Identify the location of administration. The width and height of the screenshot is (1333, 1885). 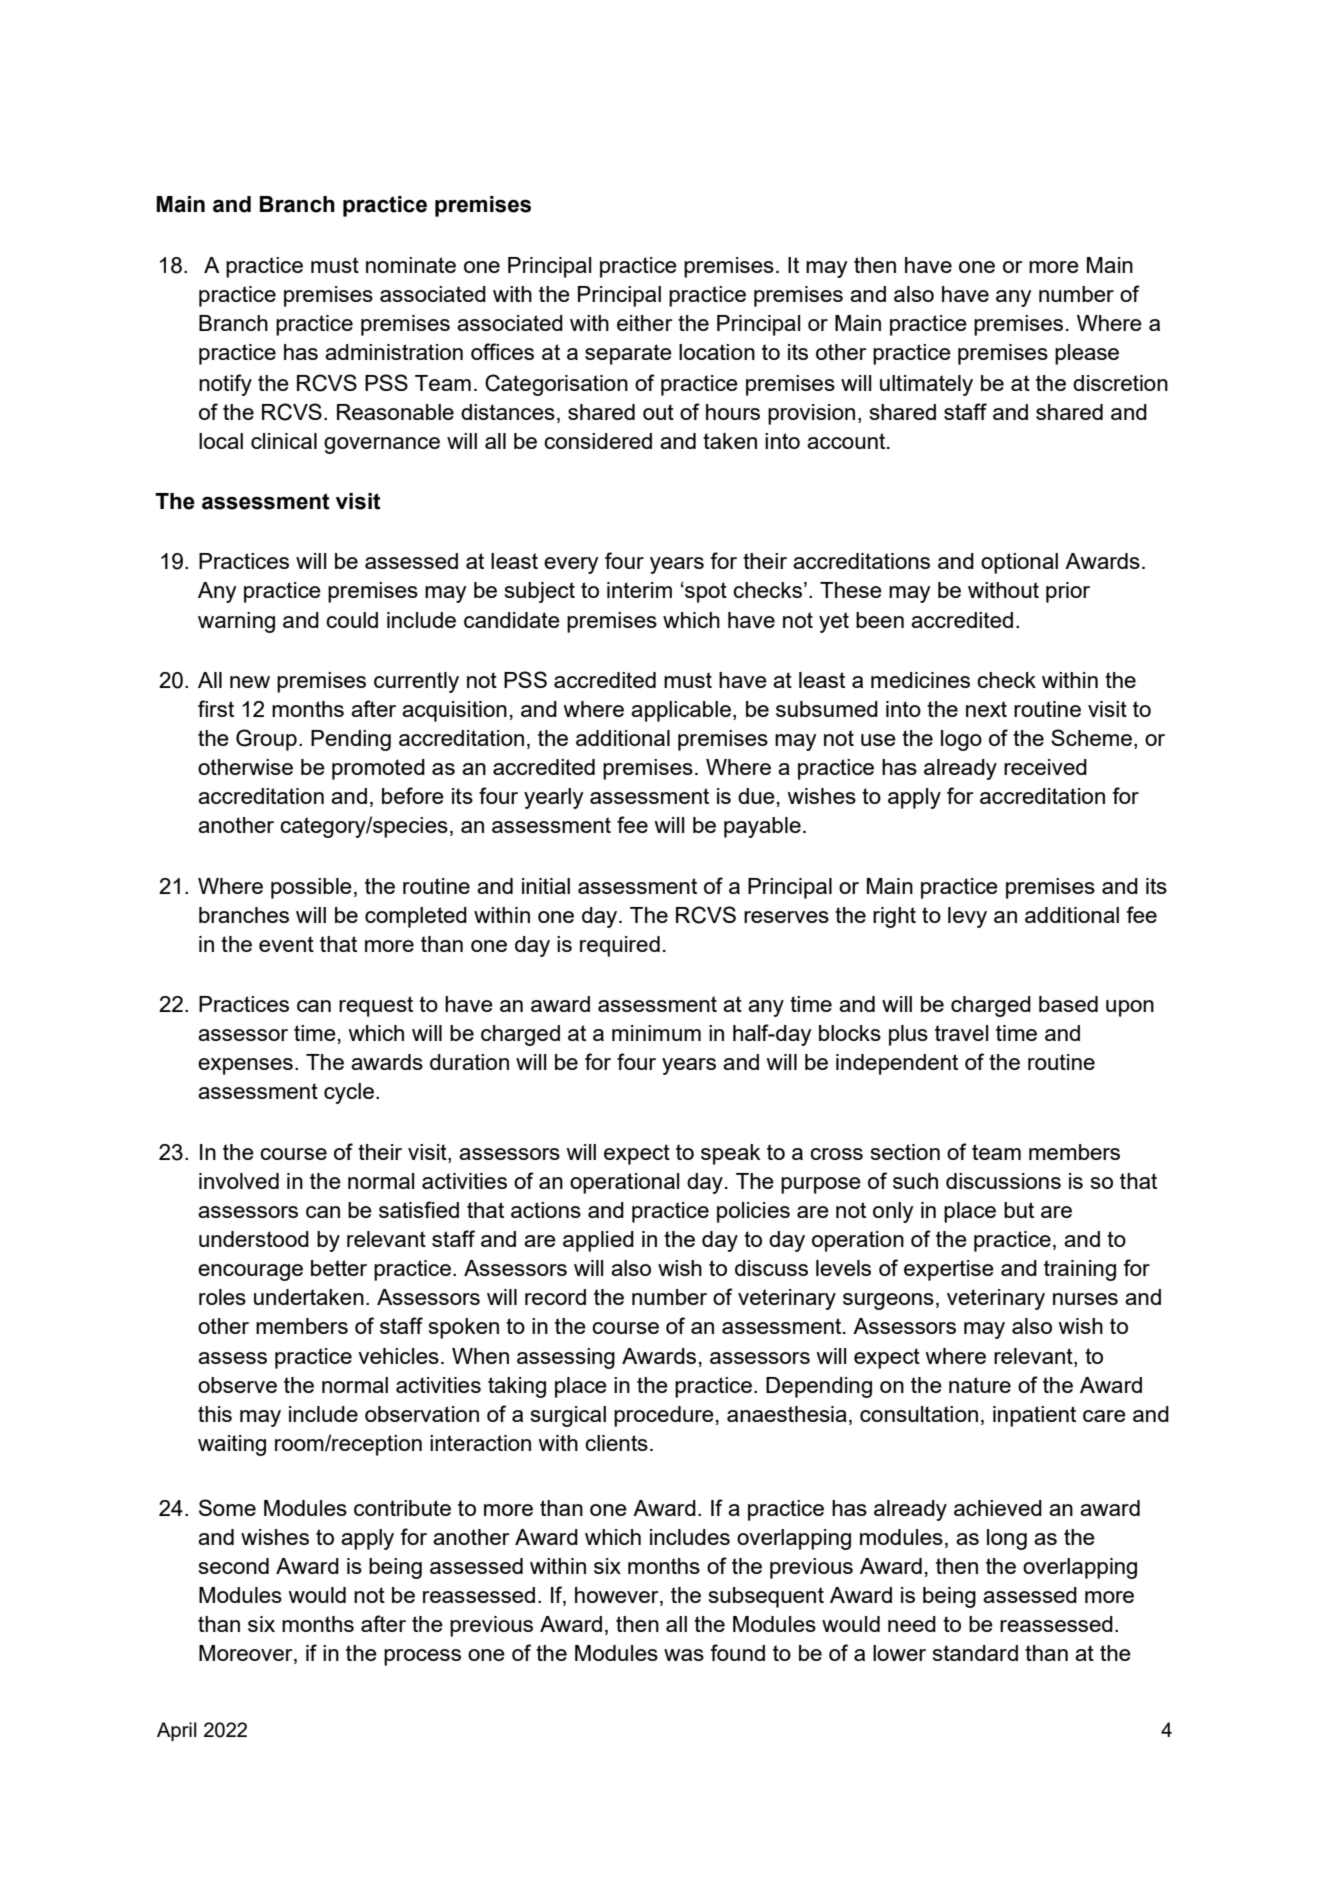
(394, 352).
